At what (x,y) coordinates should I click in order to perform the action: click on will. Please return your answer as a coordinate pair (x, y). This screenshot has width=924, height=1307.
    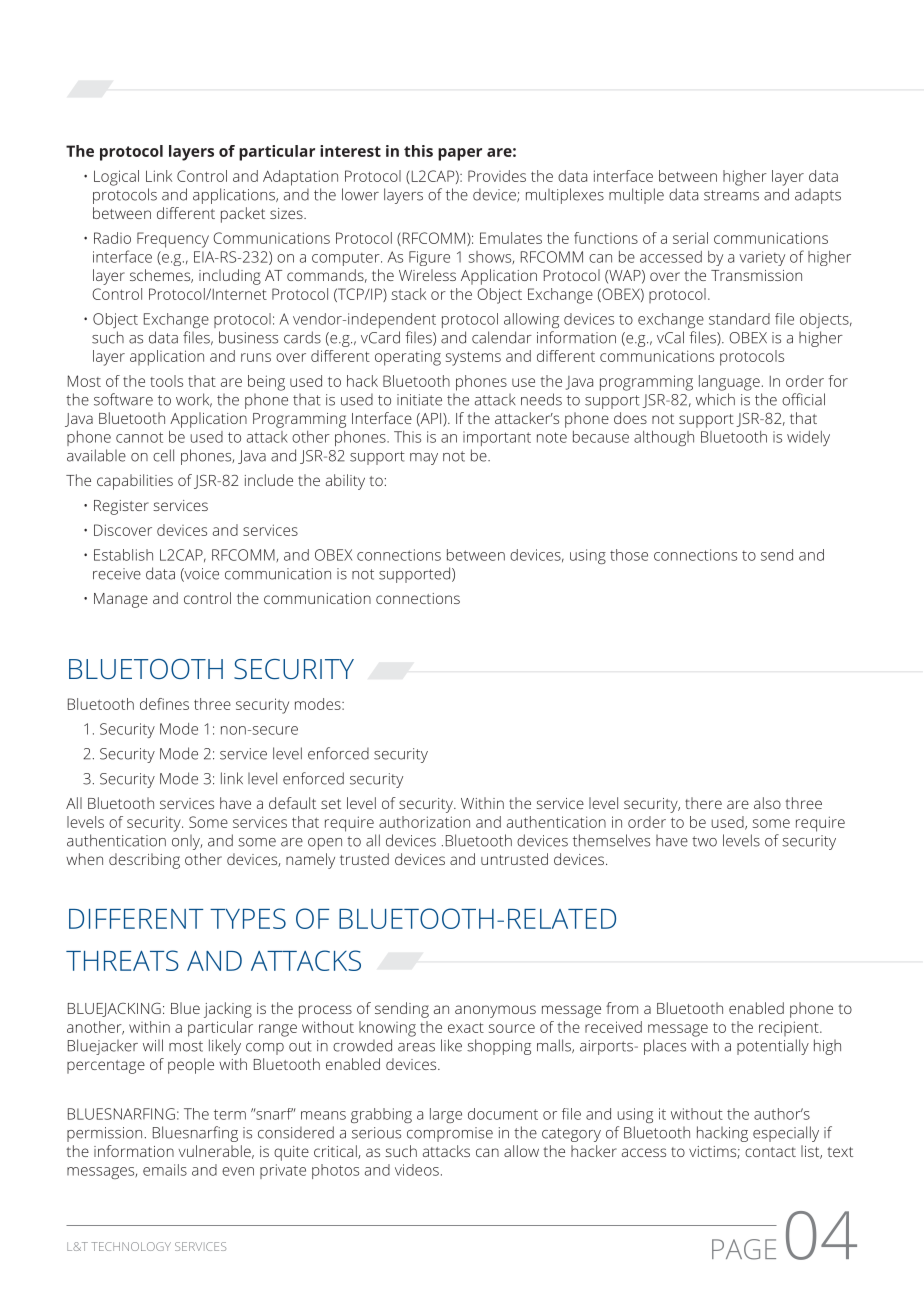
    Looking at the image, I should click on (153, 1045).
